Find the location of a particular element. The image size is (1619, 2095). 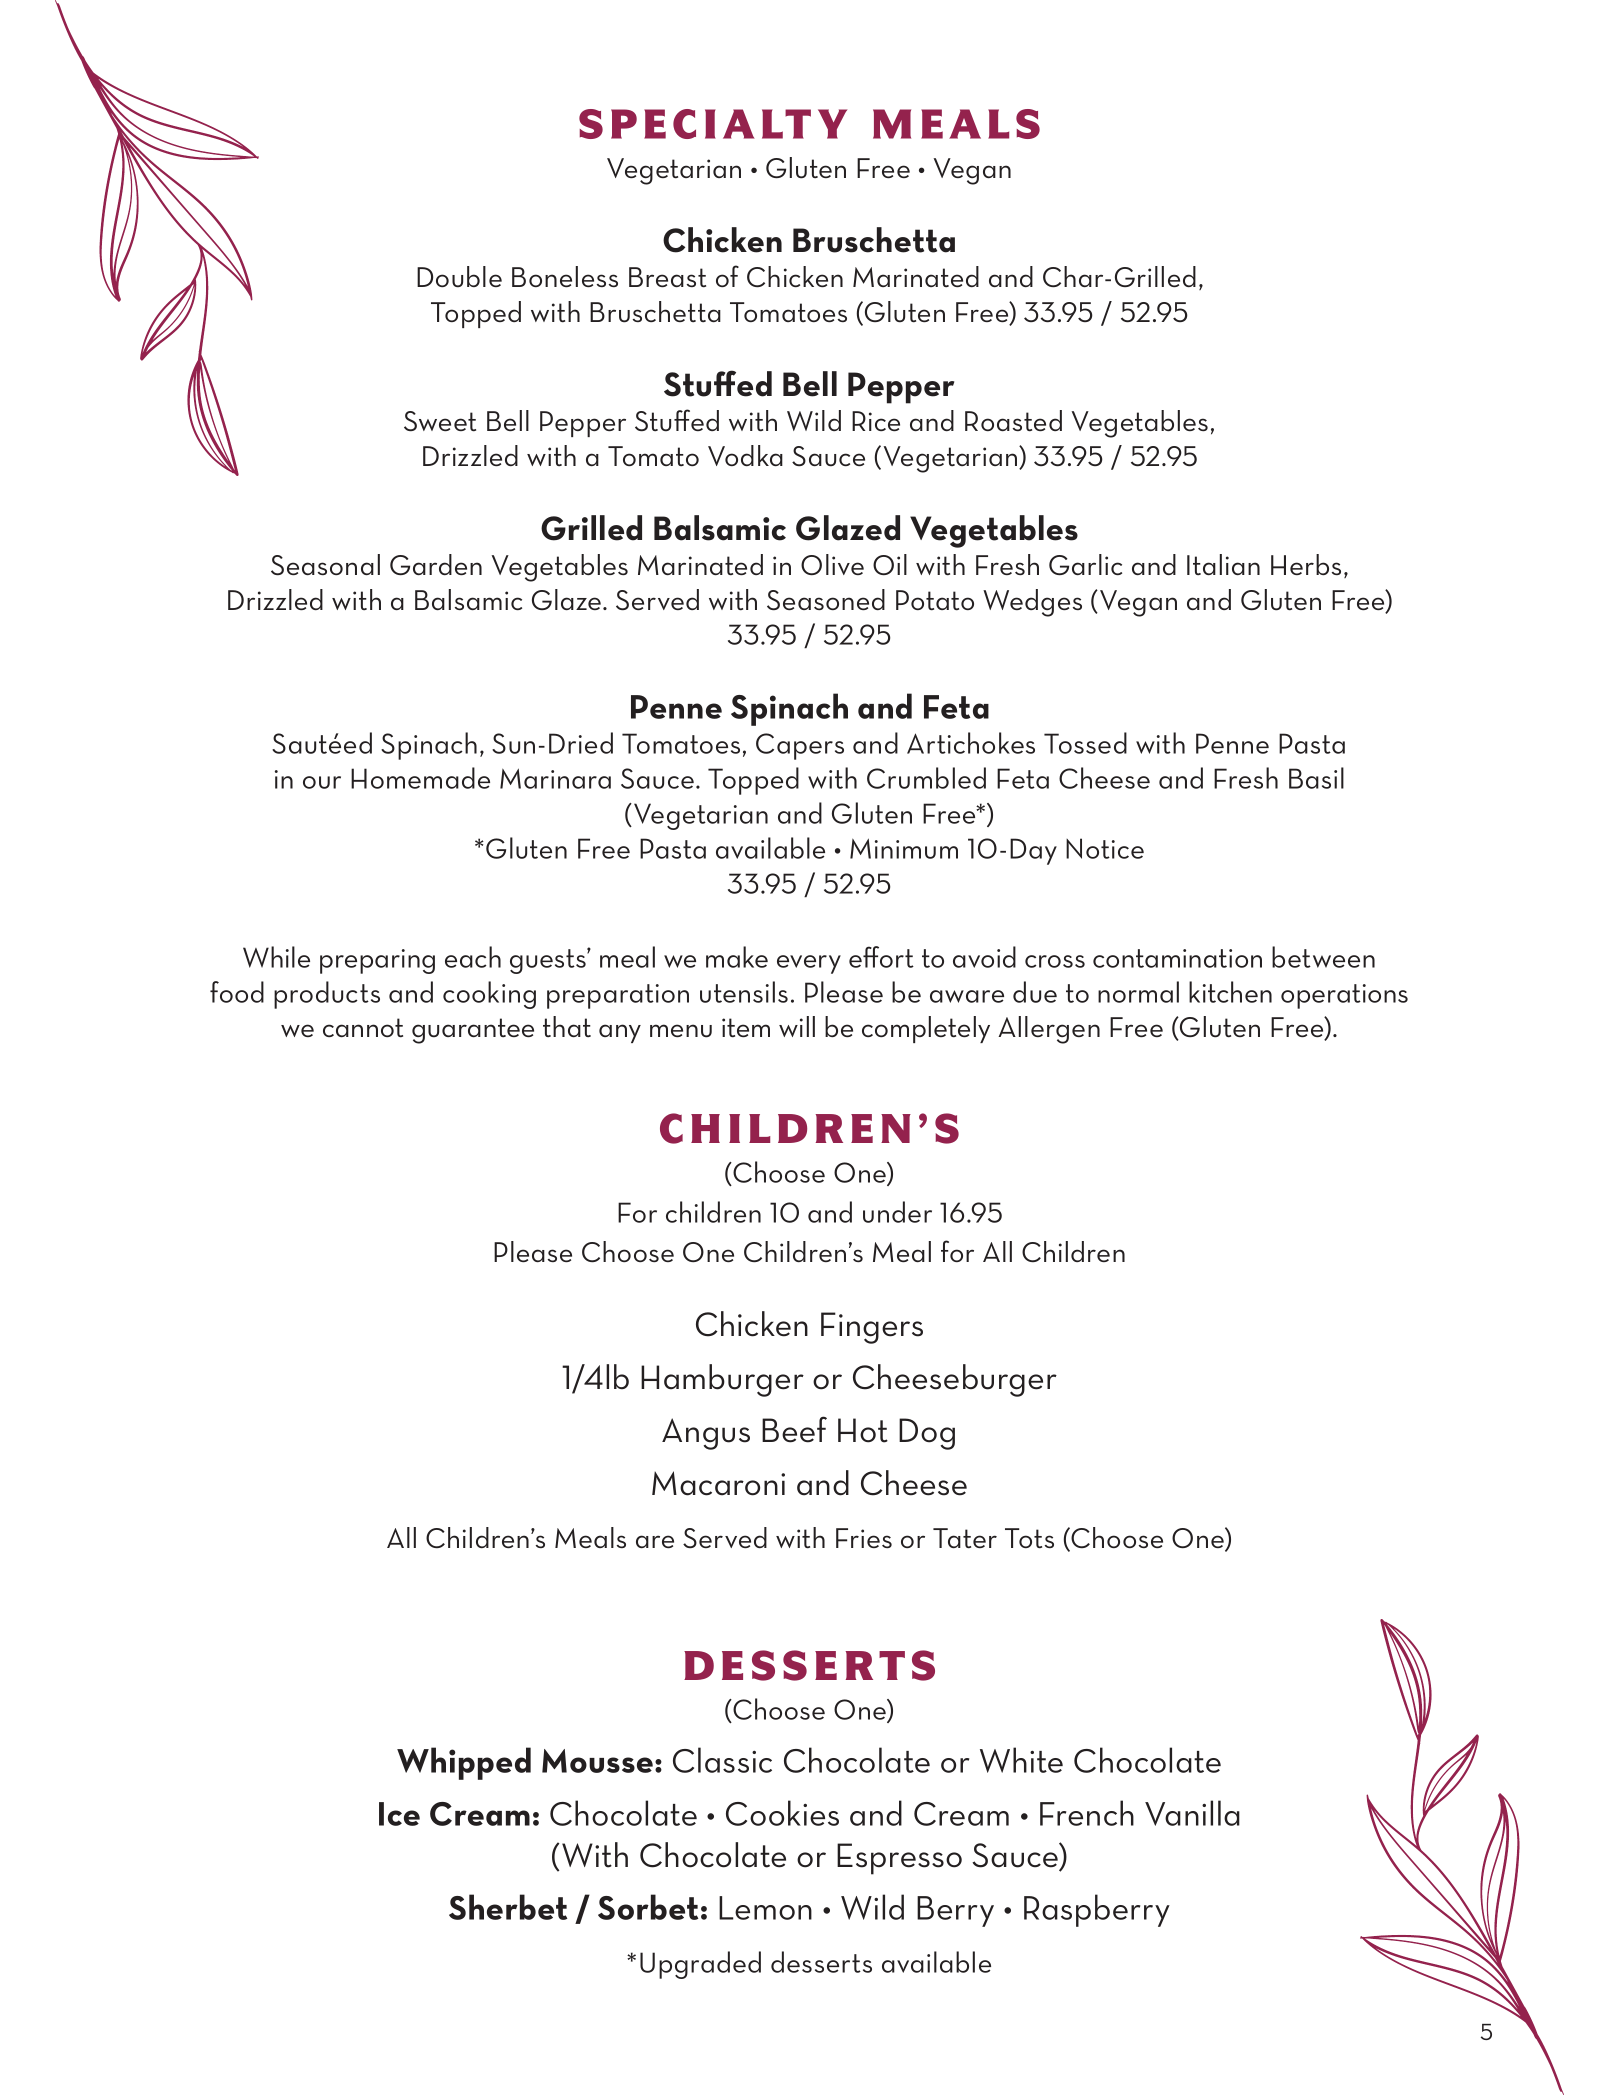

Breast is located at coordinates (667, 277).
